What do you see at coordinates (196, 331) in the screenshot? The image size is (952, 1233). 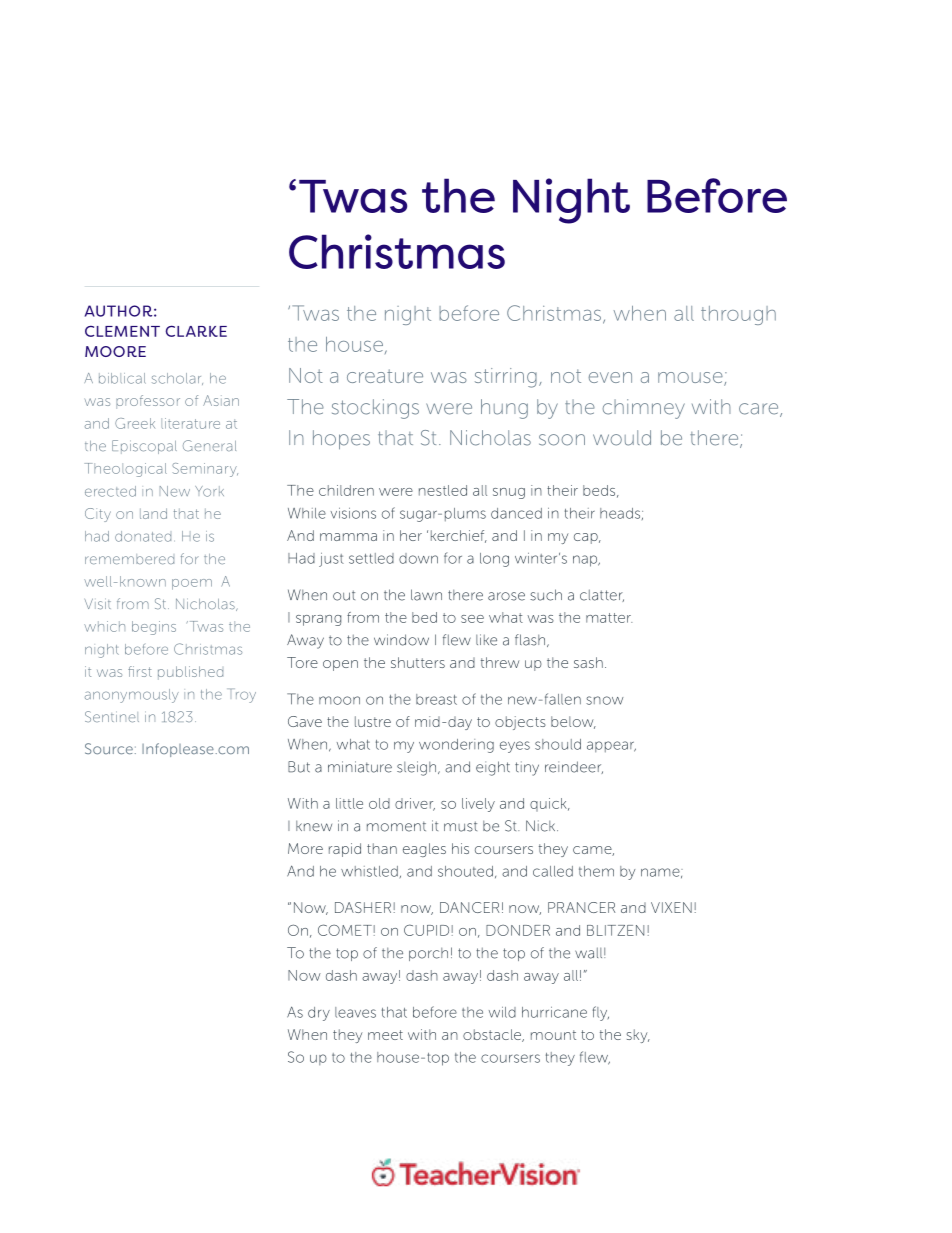 I see `CLARKE` at bounding box center [196, 331].
